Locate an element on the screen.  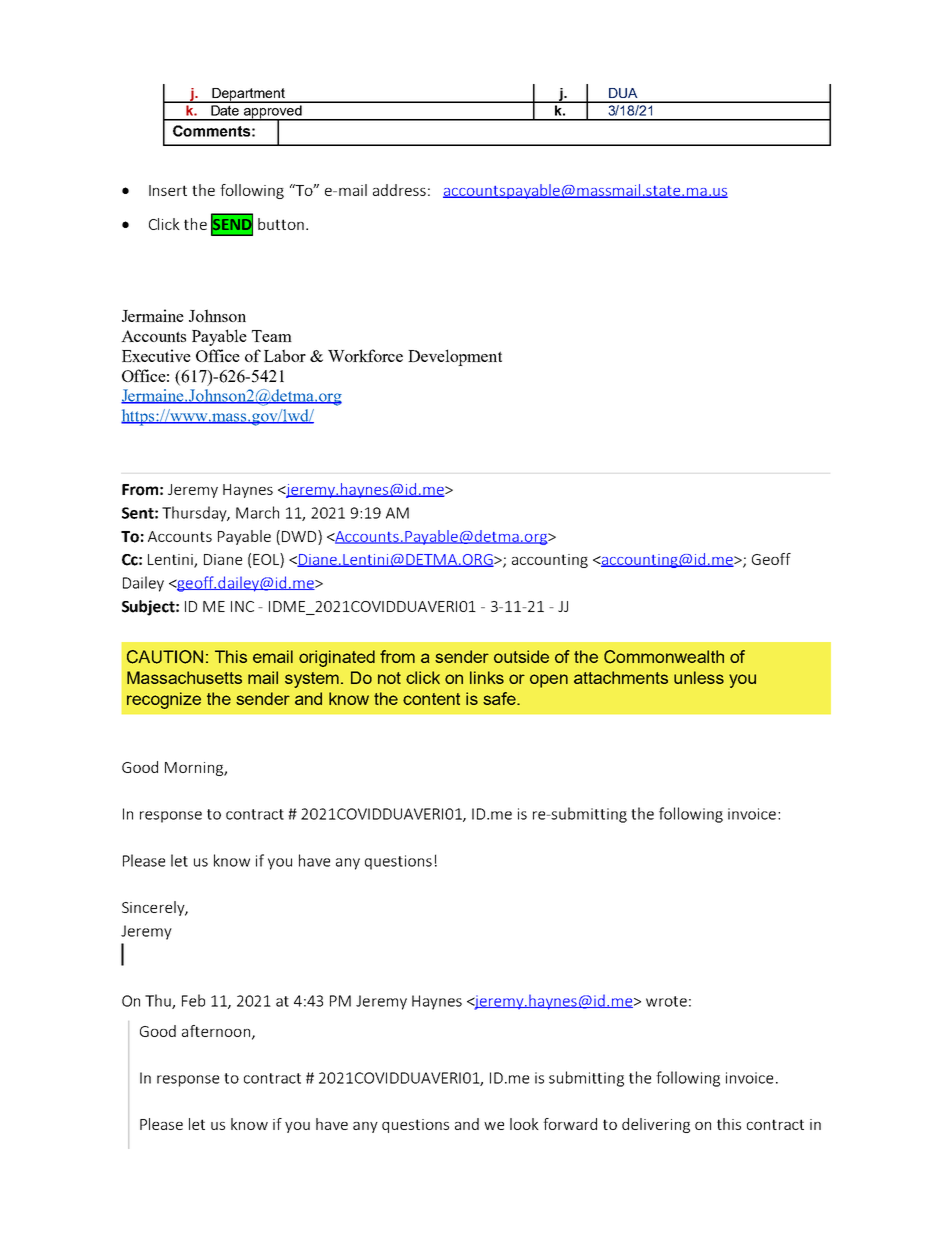
recognize is located at coordinates (164, 700).
